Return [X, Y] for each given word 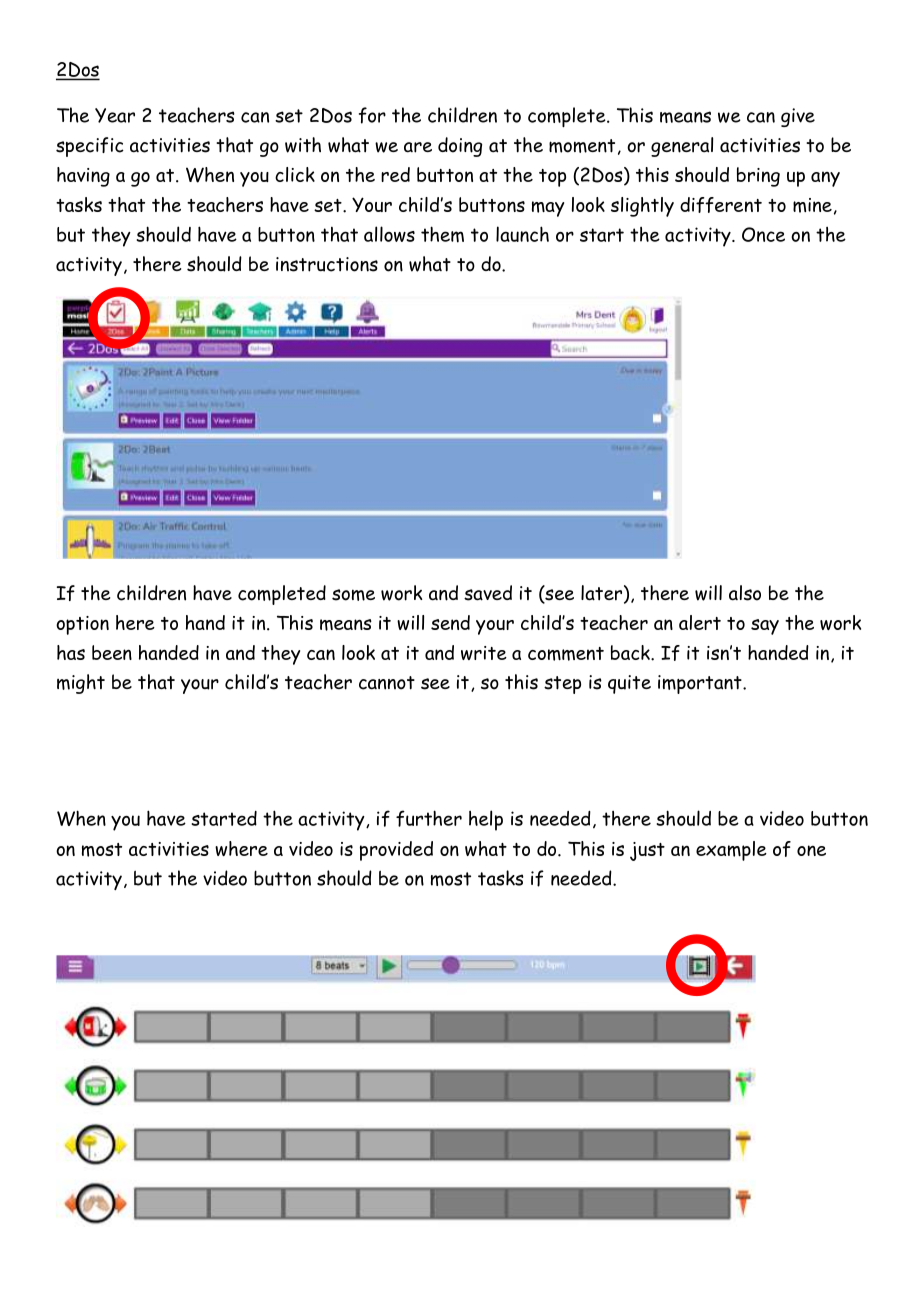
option [82, 625]
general [682, 147]
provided [396, 851]
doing [460, 147]
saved [488, 593]
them [442, 234]
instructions [327, 264]
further [429, 818]
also [745, 593]
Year [115, 115]
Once [763, 234]
